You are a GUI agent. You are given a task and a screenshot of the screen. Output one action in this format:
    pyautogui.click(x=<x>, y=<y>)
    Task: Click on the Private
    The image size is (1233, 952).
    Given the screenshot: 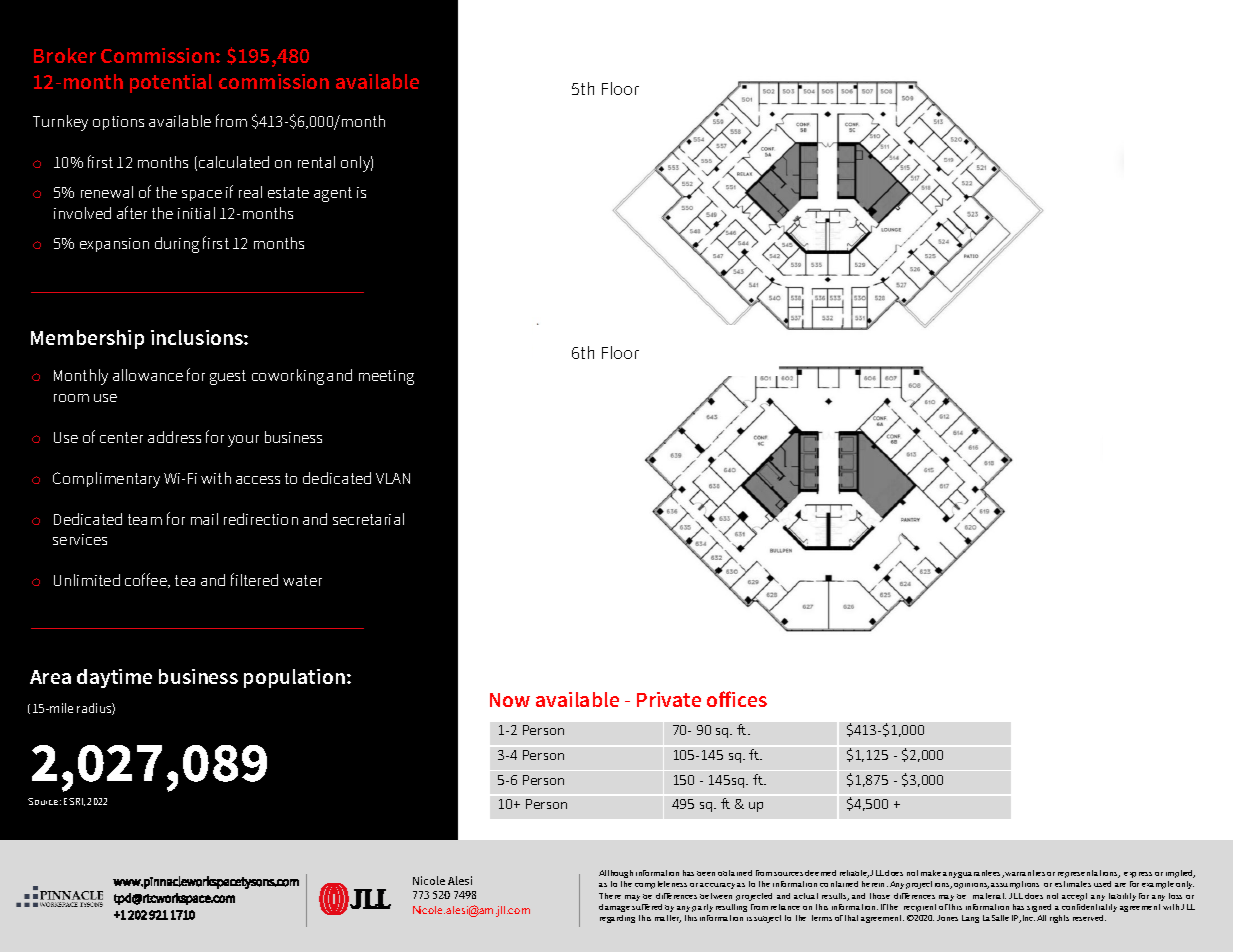 What is the action you would take?
    pyautogui.click(x=669, y=699)
